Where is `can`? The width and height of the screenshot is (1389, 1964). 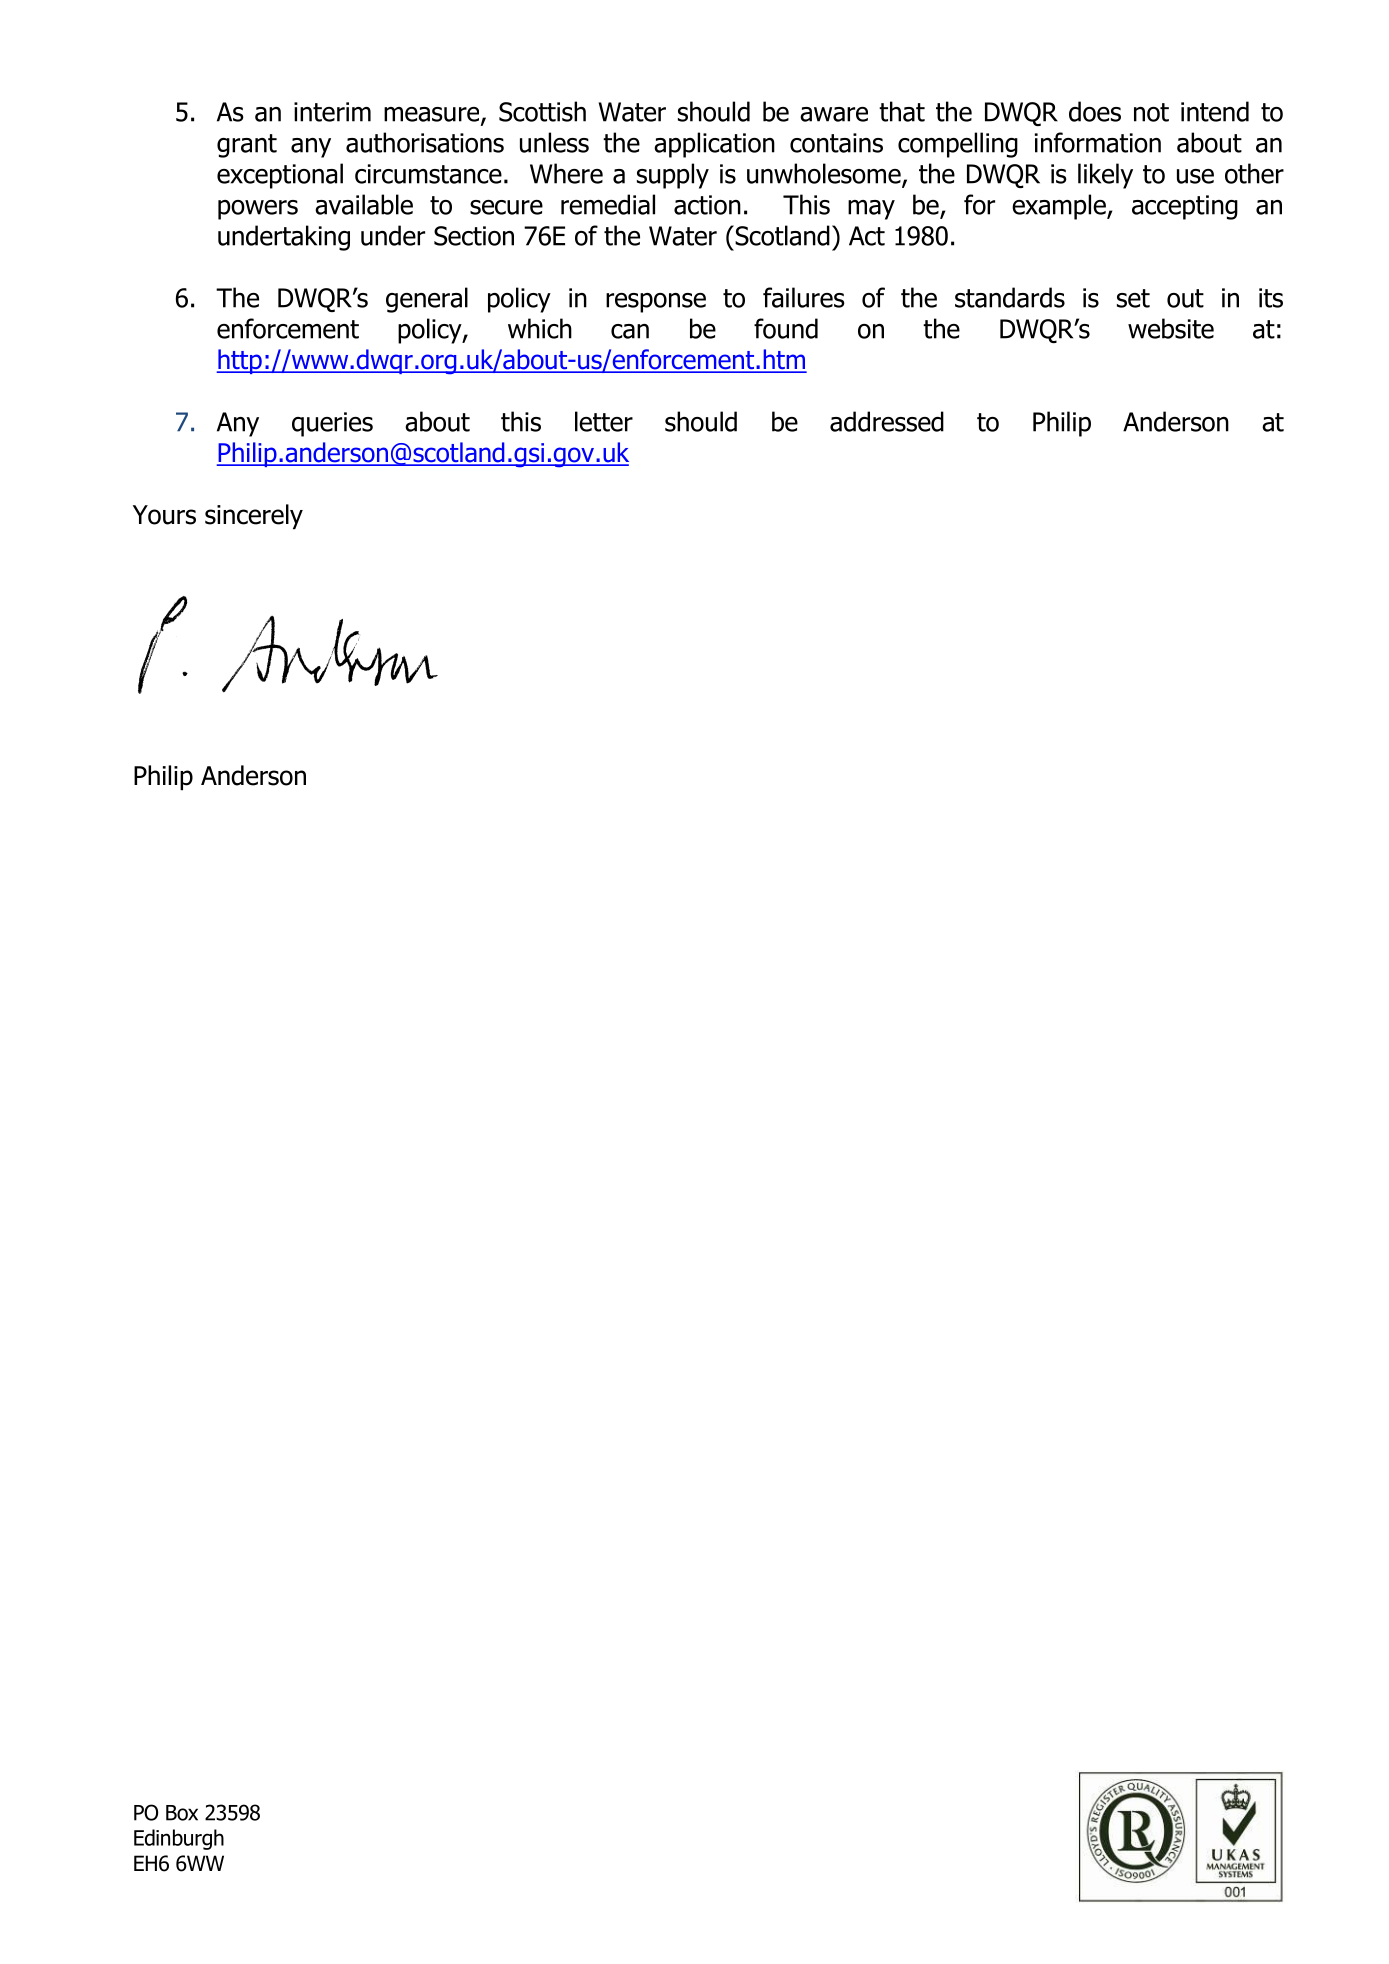
can is located at coordinates (630, 331).
